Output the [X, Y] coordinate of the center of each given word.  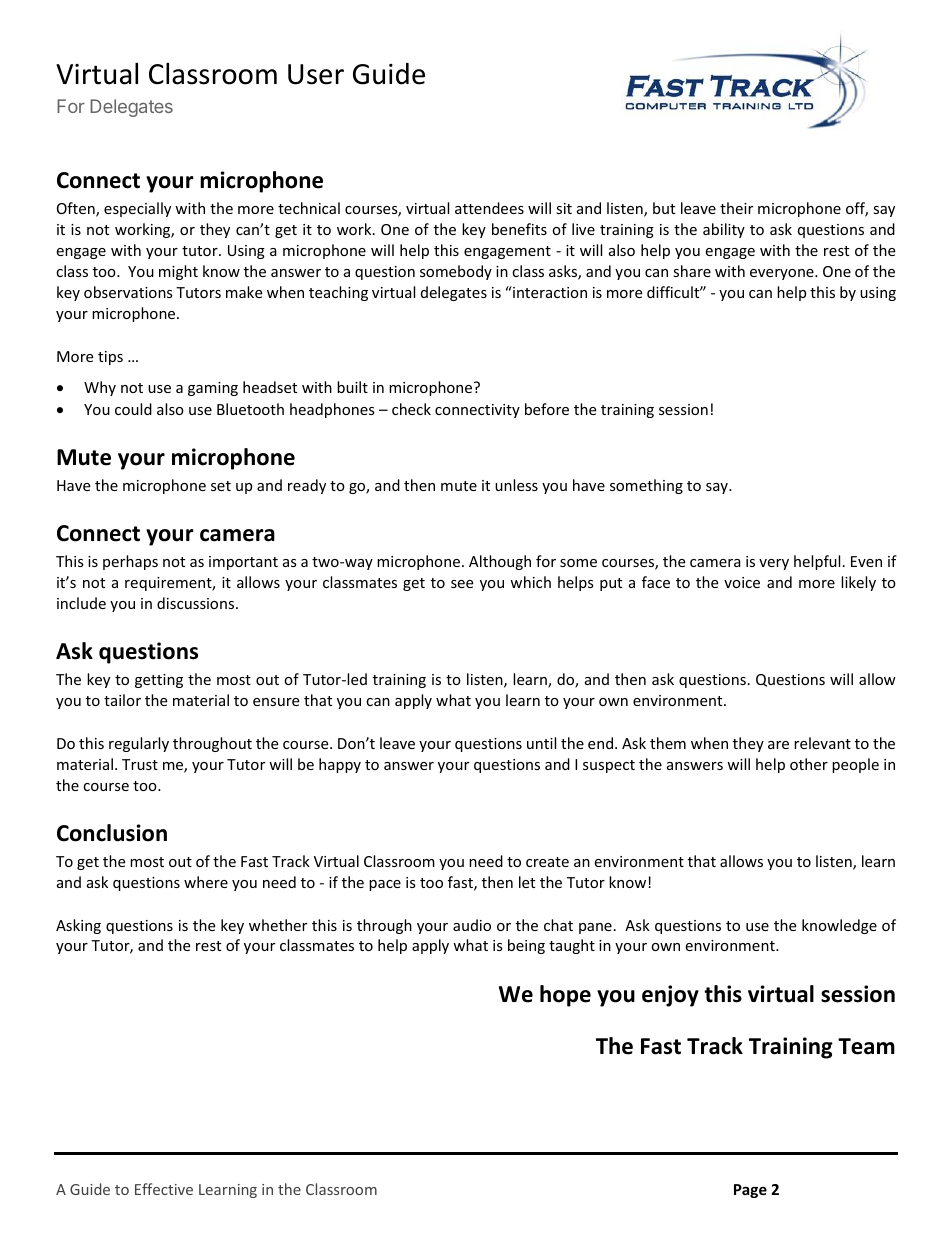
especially [137, 209]
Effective [164, 1189]
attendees [489, 208]
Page [750, 1191]
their [736, 208]
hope [565, 996]
